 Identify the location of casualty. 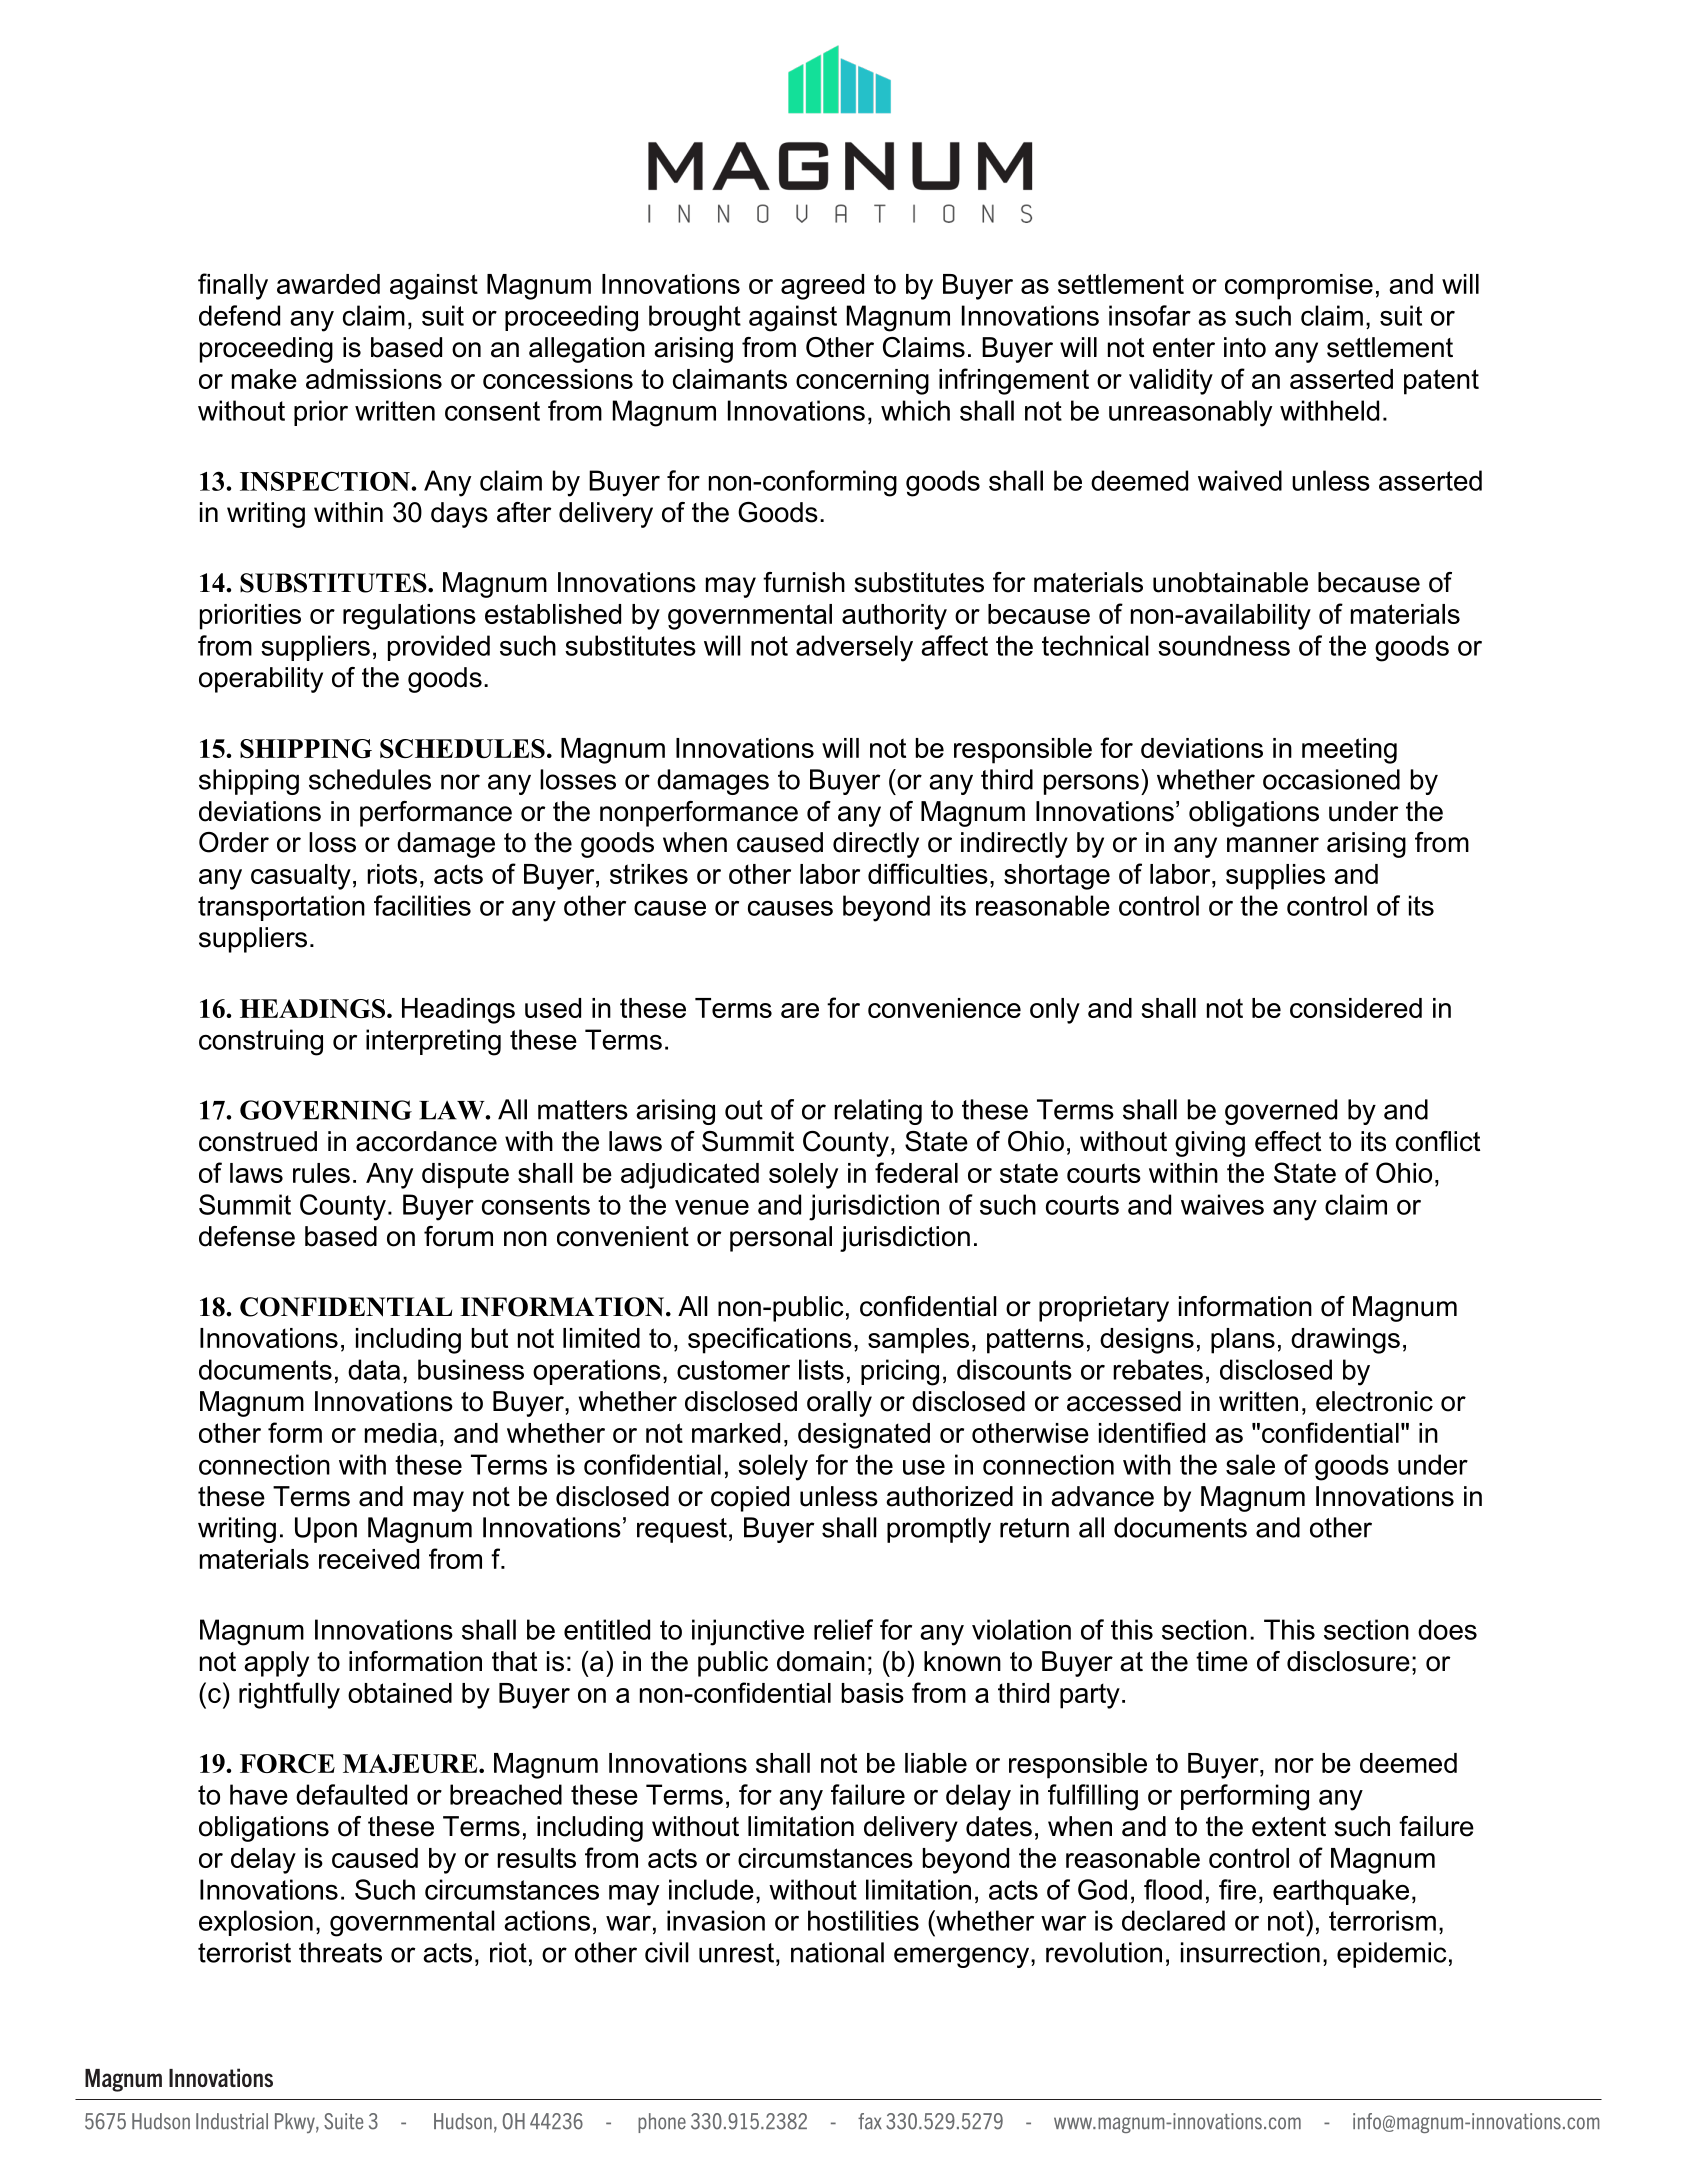
(301, 877).
